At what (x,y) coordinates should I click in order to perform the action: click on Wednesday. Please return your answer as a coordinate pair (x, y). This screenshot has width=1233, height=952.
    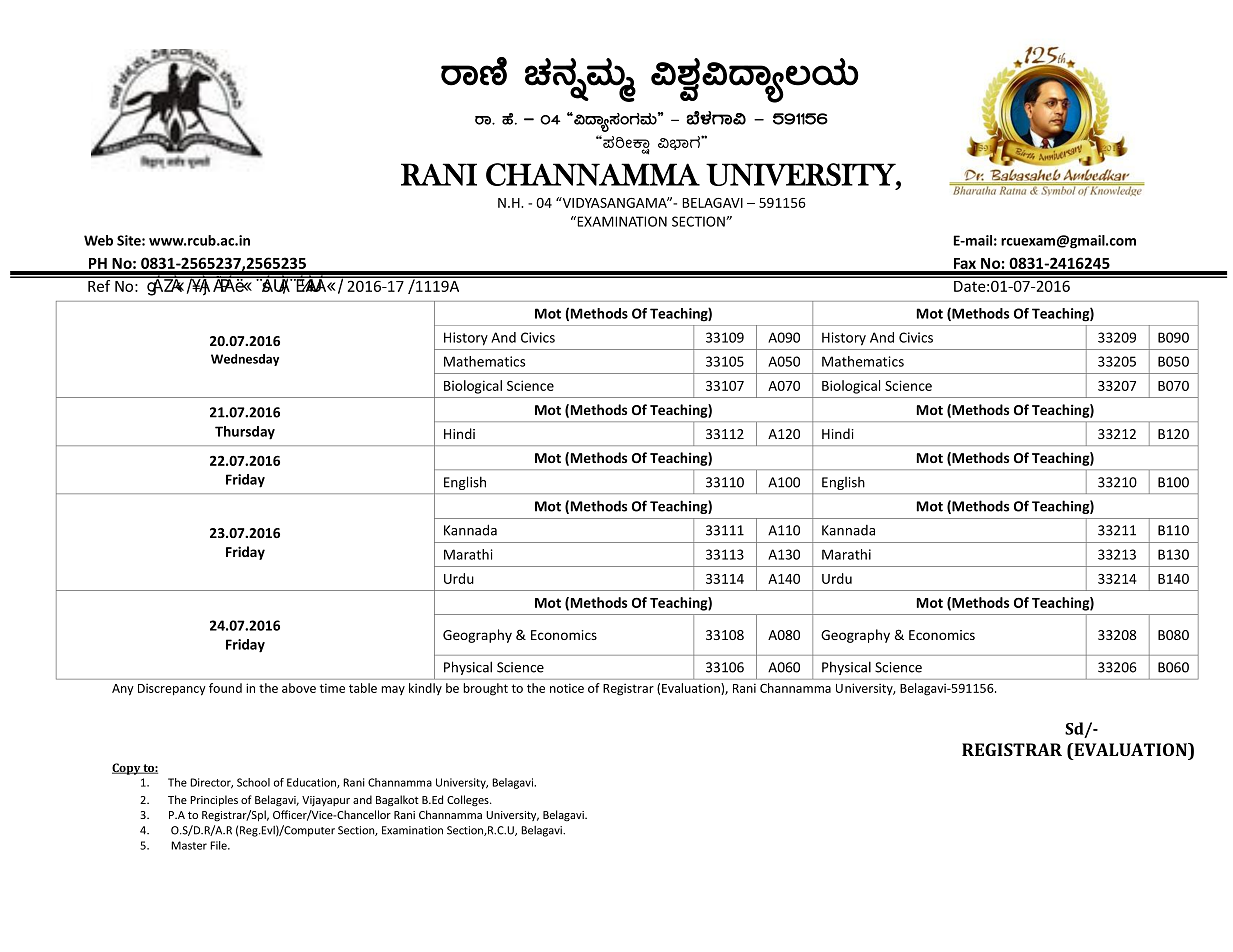
    Looking at the image, I should click on (245, 360).
